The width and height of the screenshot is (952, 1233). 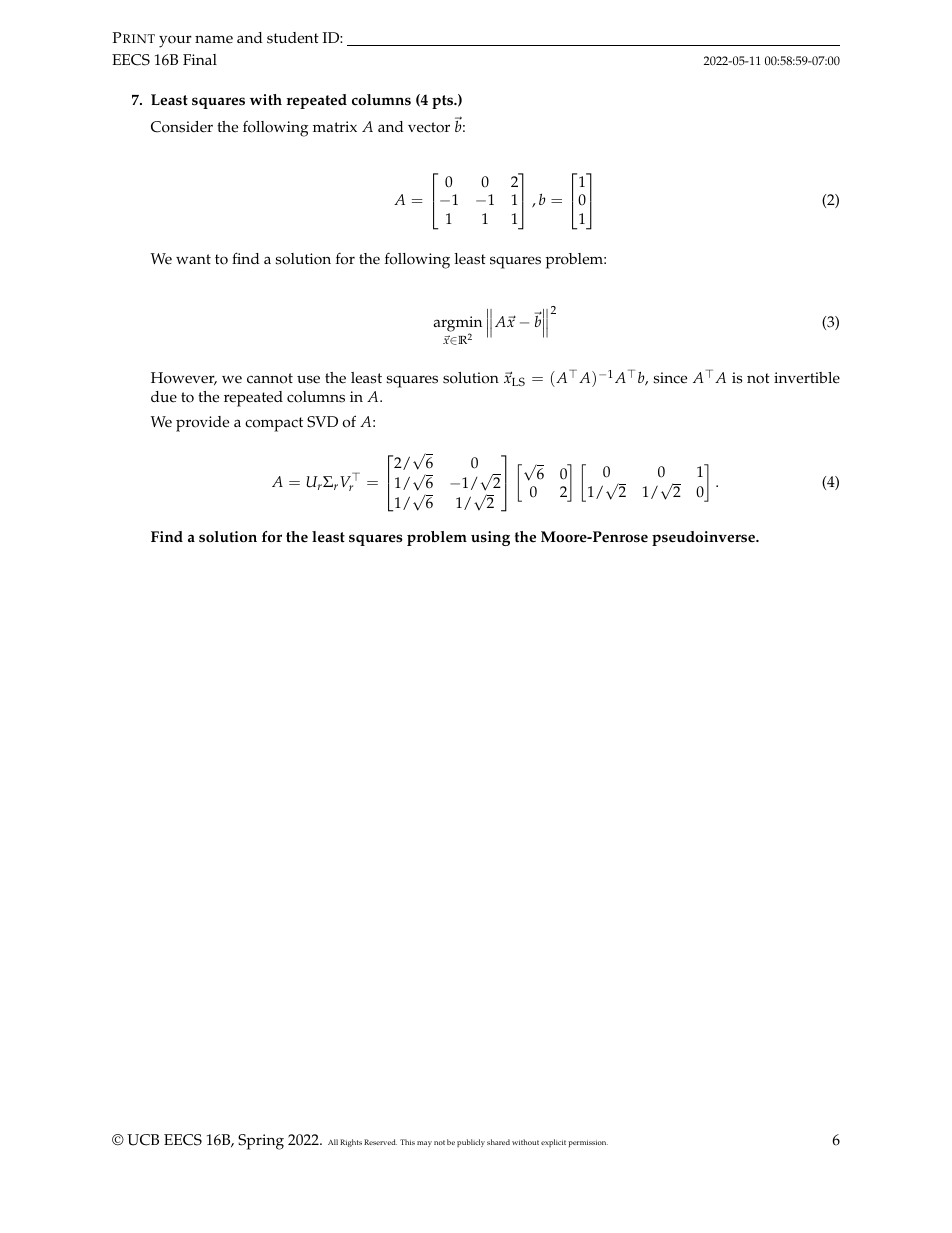 I want to click on permission, so click(x=588, y=1143).
